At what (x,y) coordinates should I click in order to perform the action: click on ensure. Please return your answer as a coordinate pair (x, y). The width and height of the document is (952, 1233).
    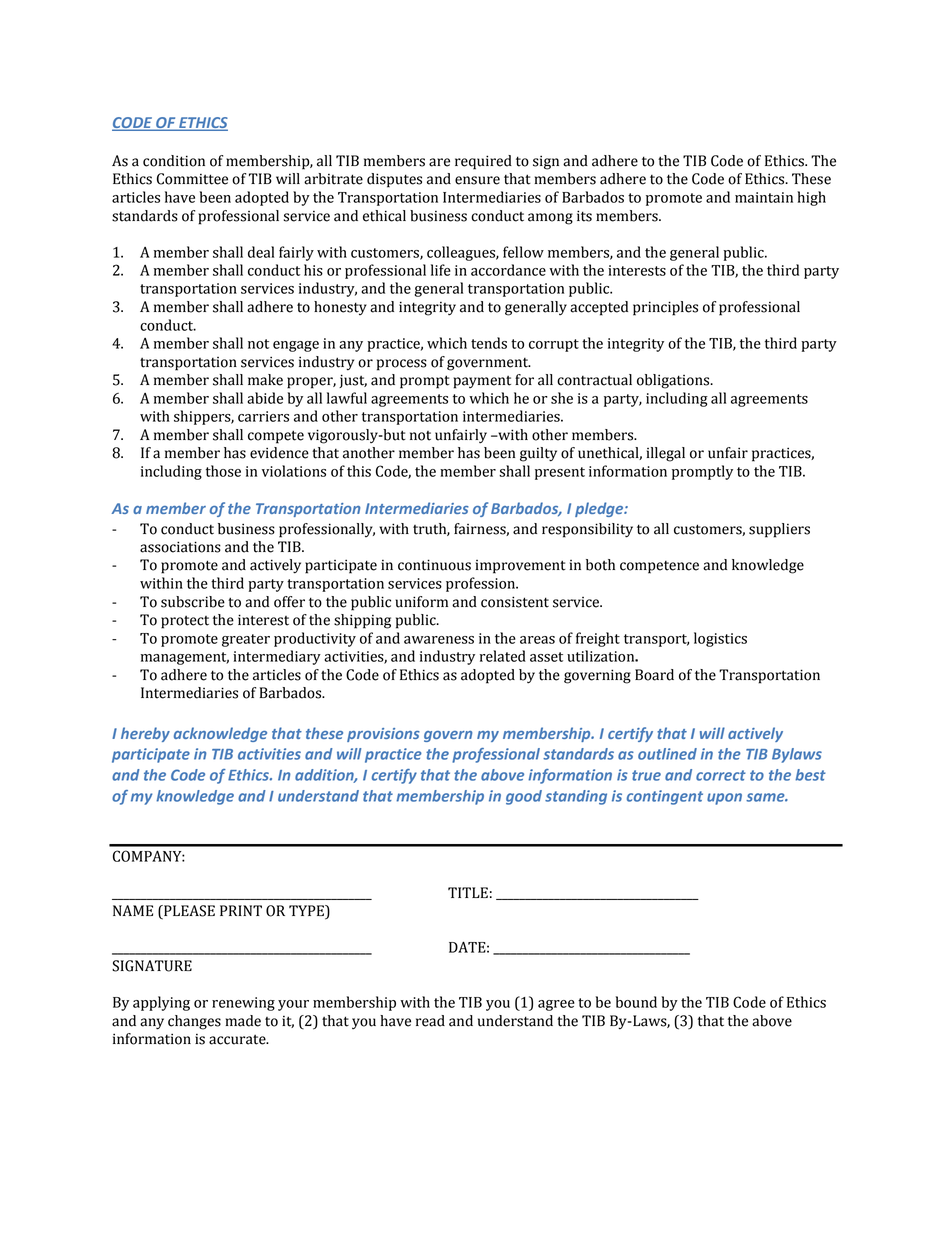
    Looking at the image, I should click on (477, 180).
